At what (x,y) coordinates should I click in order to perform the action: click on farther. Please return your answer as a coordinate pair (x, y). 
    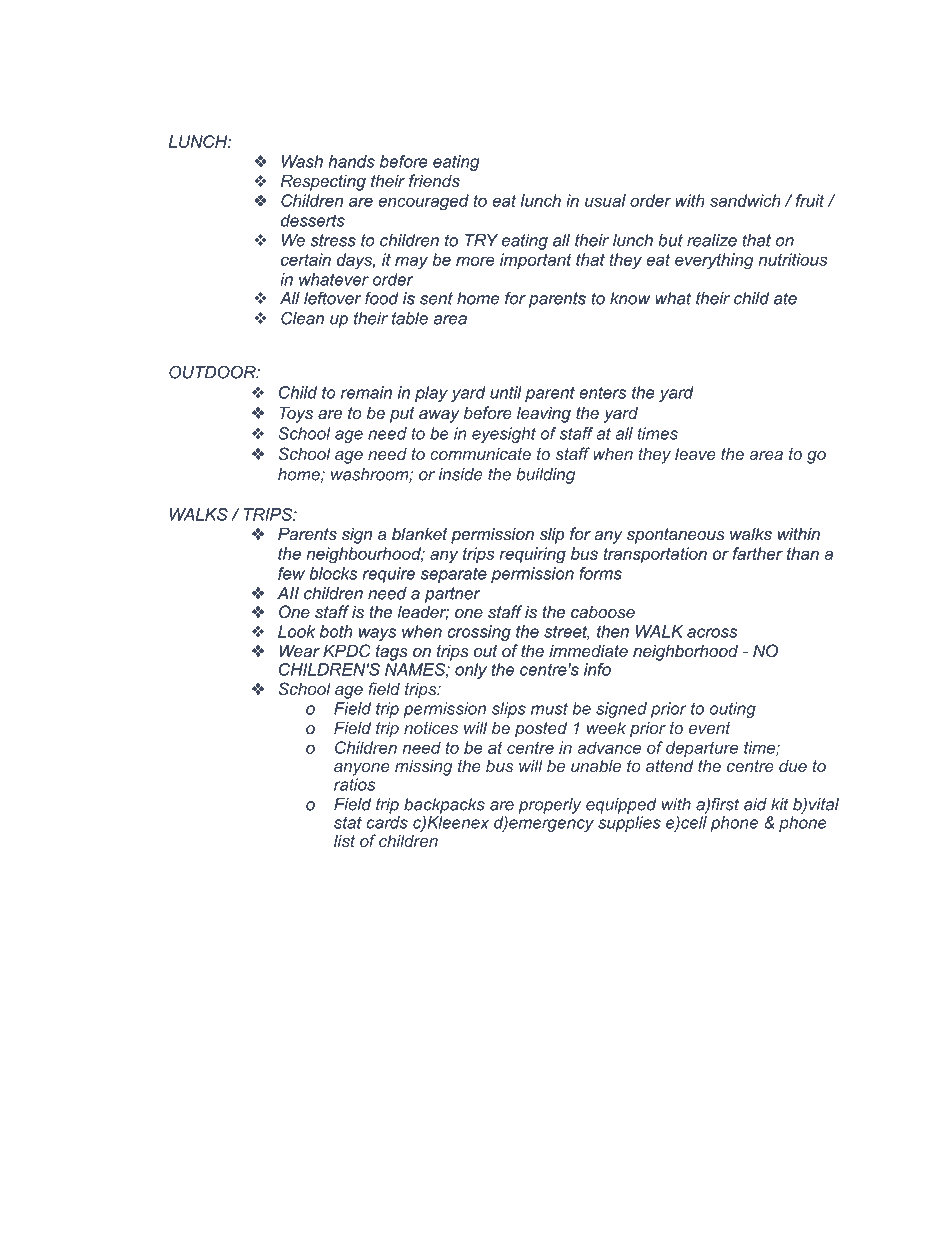
    Looking at the image, I should click on (758, 553).
